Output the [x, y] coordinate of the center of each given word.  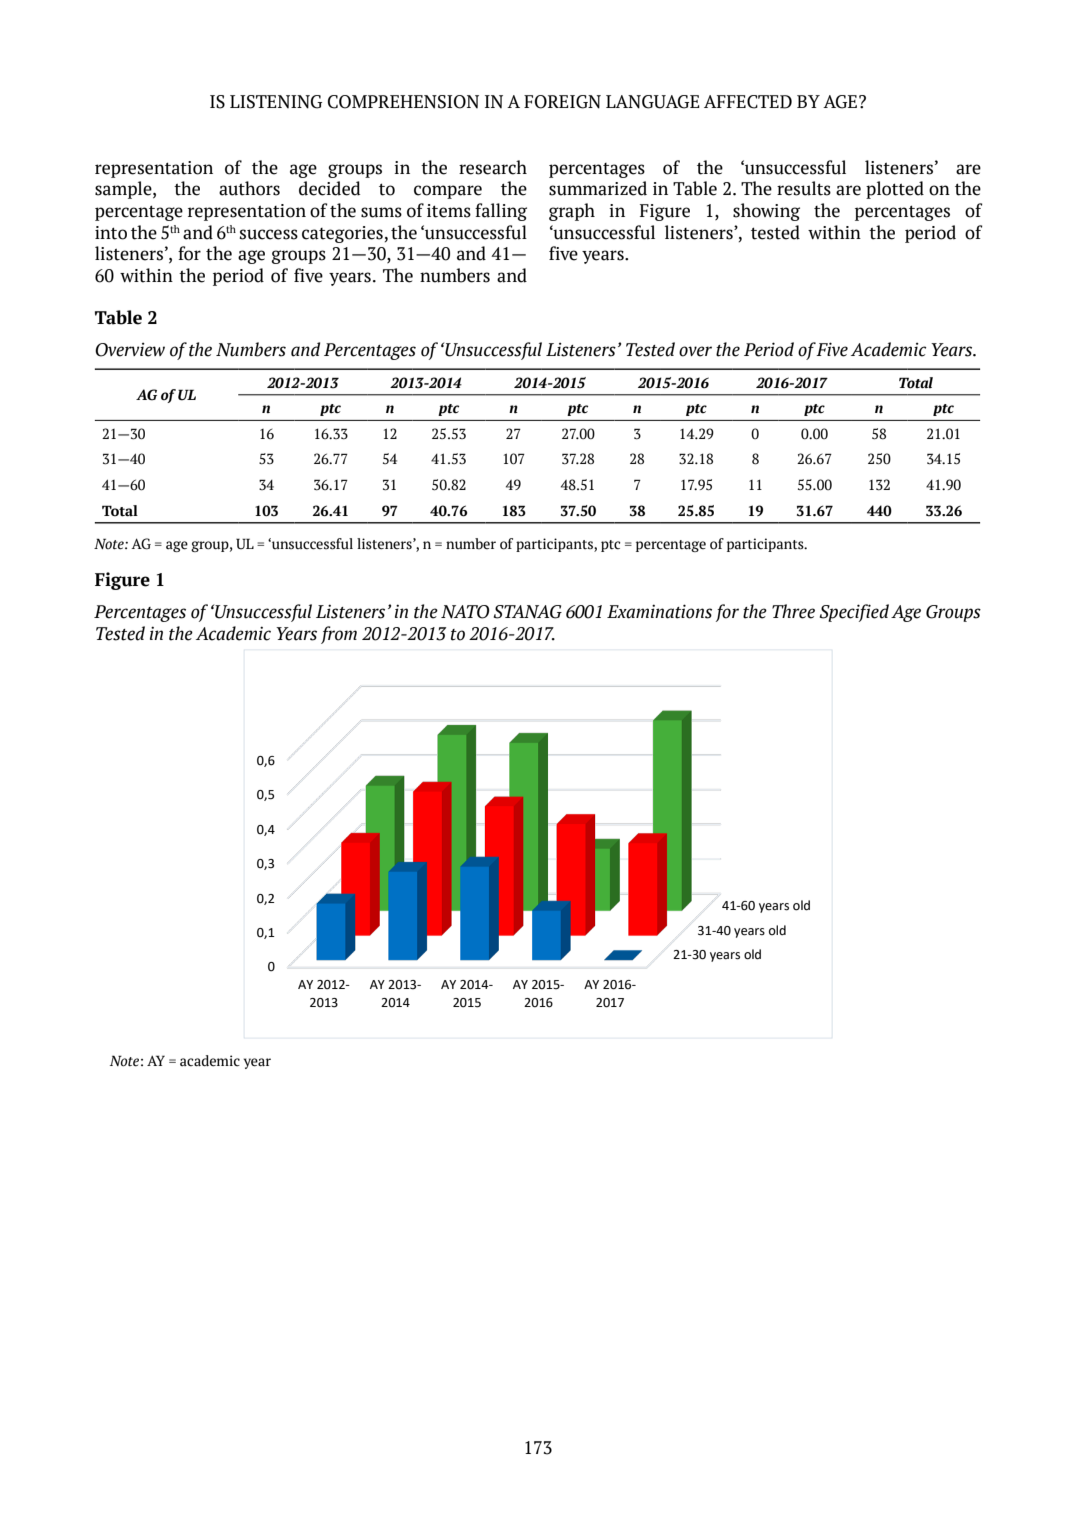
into [111, 233]
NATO [465, 612]
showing [766, 212]
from [339, 635]
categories [342, 234]
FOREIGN [562, 102]
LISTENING [276, 102]
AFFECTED [748, 102]
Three [793, 611]
